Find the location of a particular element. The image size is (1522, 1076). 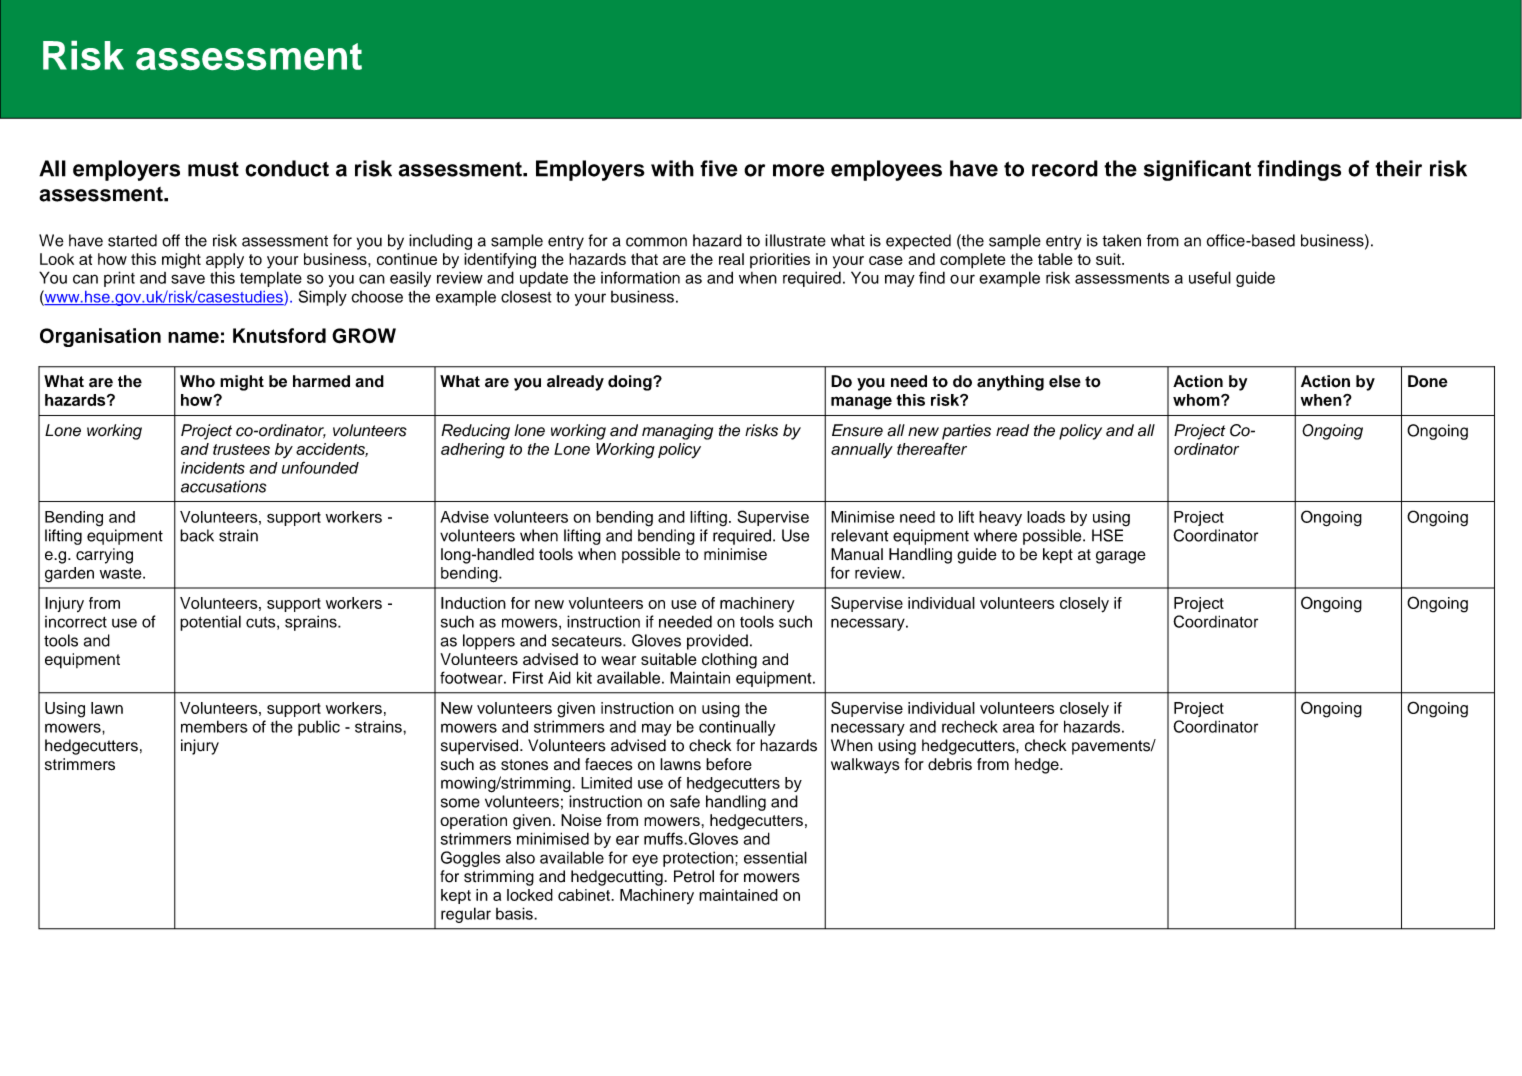

must is located at coordinates (213, 169).
